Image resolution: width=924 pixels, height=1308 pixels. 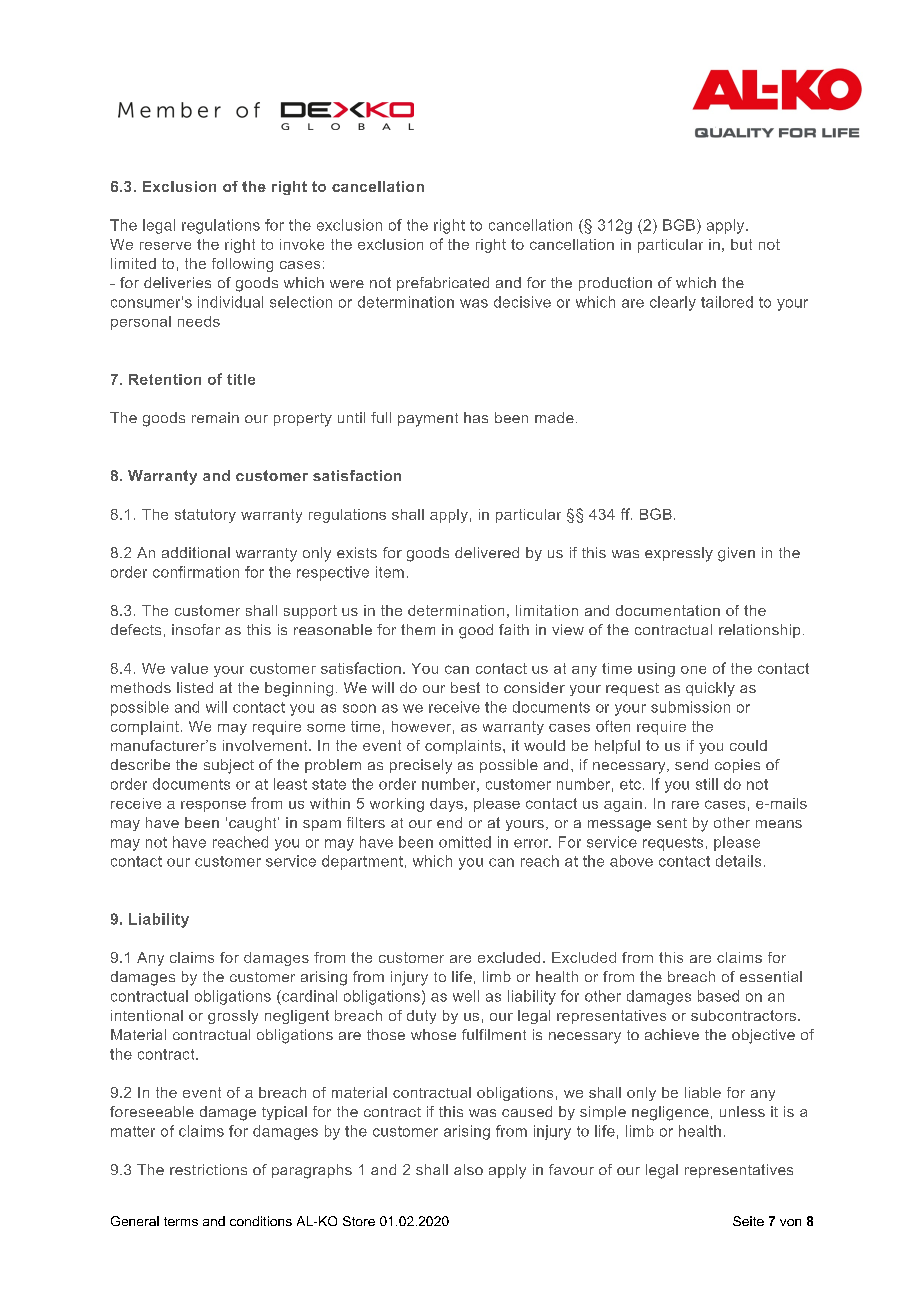 I want to click on could, so click(x=748, y=745).
